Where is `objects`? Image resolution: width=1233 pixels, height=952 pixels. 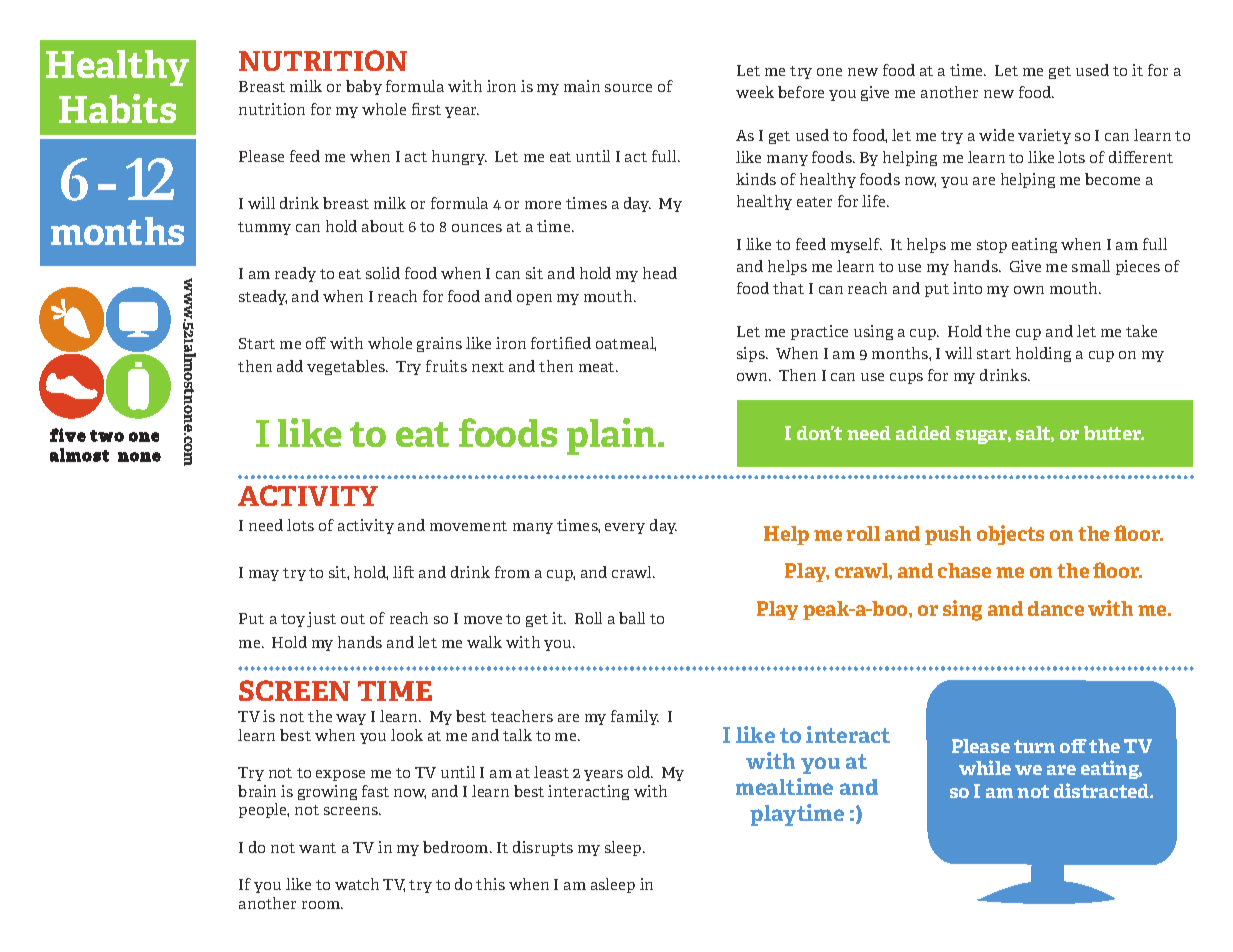 objects is located at coordinates (1010, 535).
